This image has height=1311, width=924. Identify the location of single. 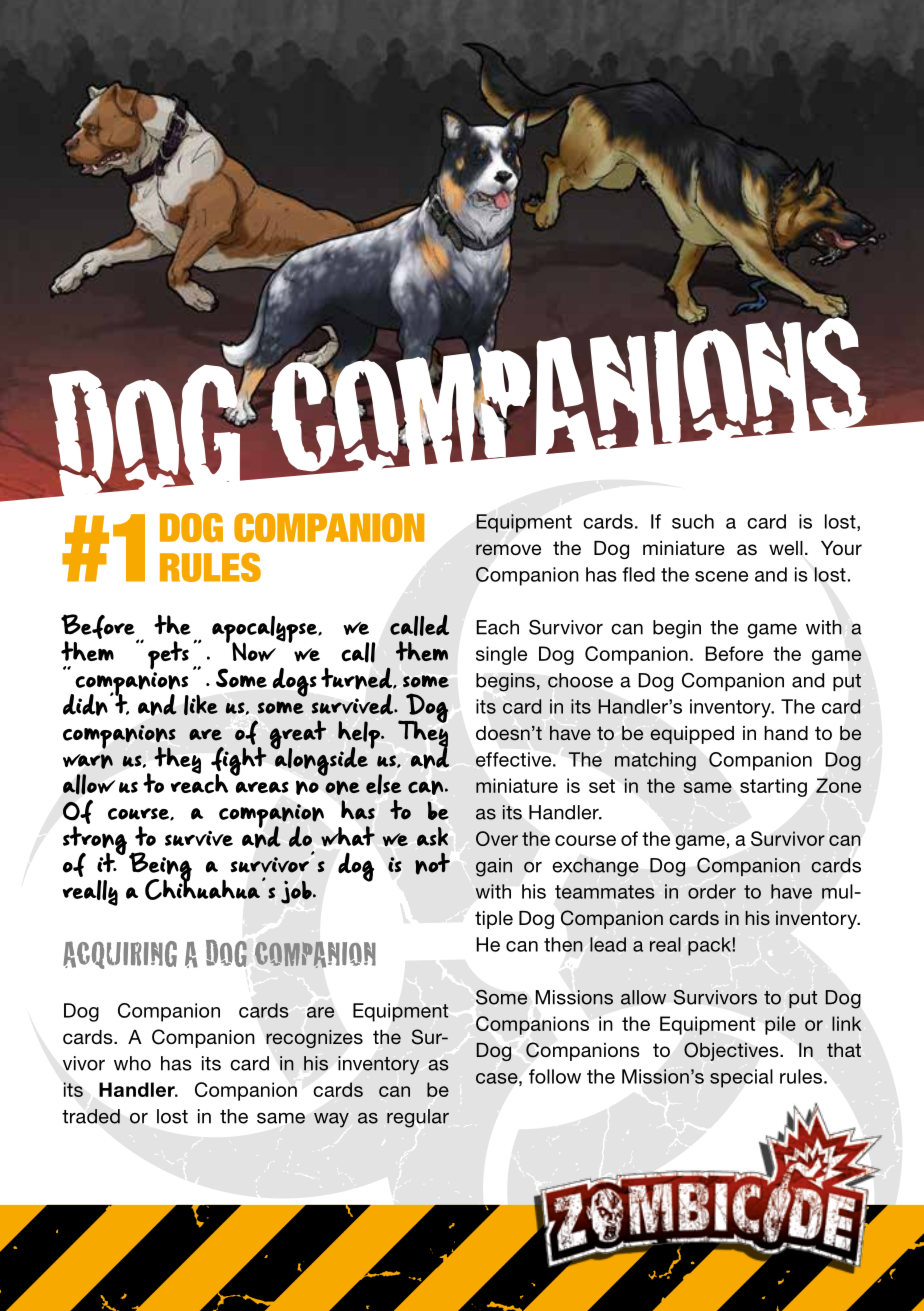
(501, 655).
